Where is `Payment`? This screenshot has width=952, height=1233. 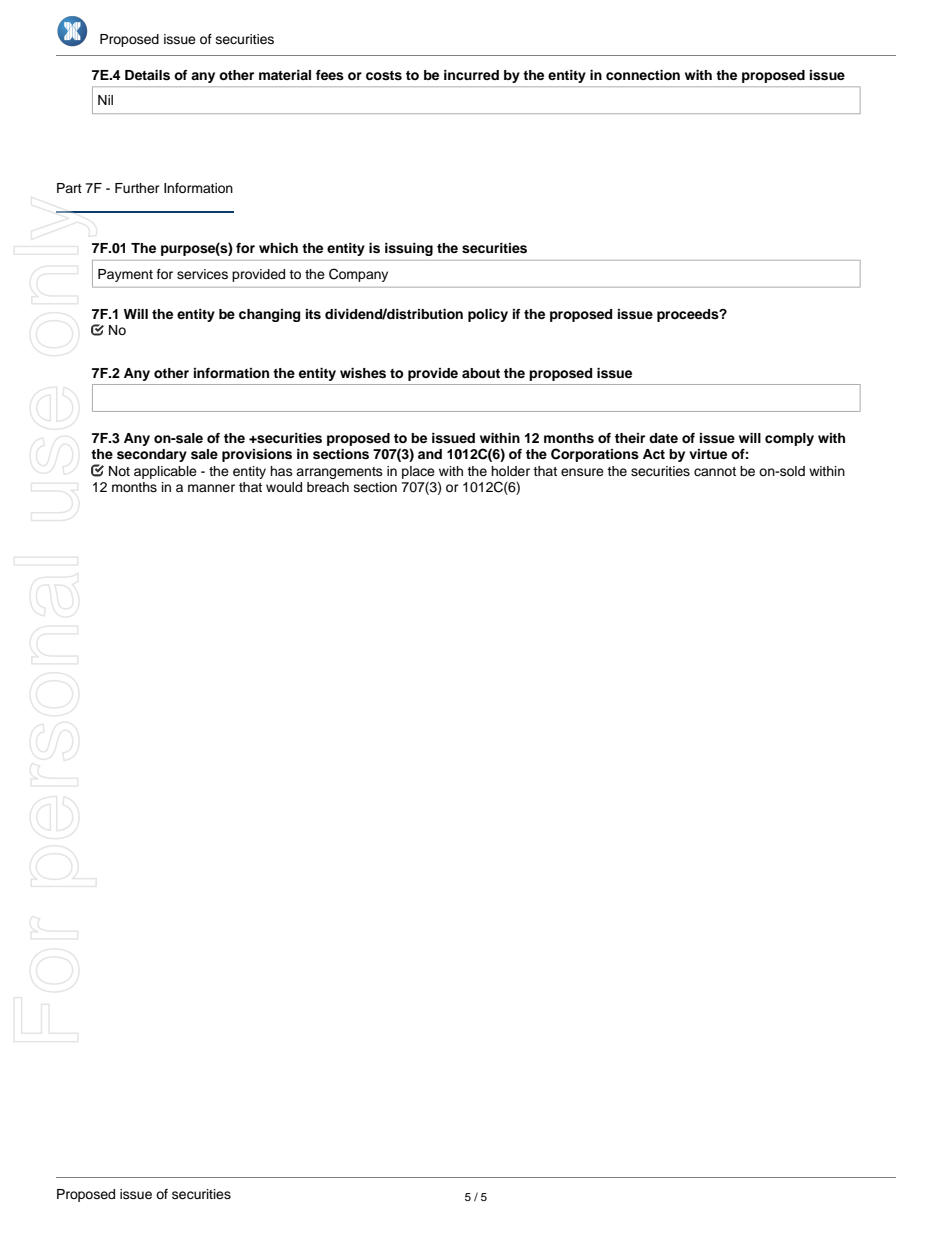 Payment is located at coordinates (125, 275).
